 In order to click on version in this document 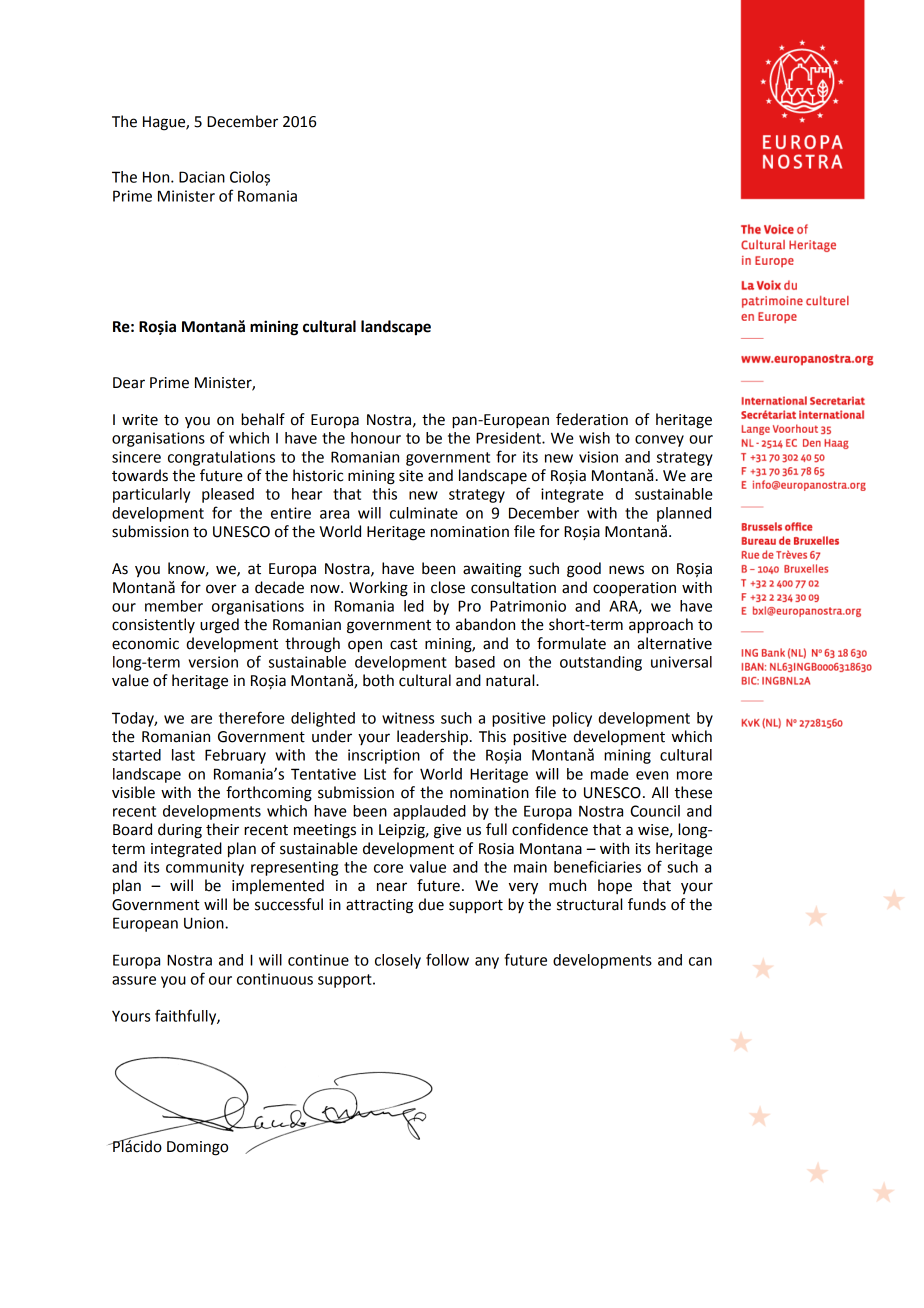, I will do `click(213, 662)`.
